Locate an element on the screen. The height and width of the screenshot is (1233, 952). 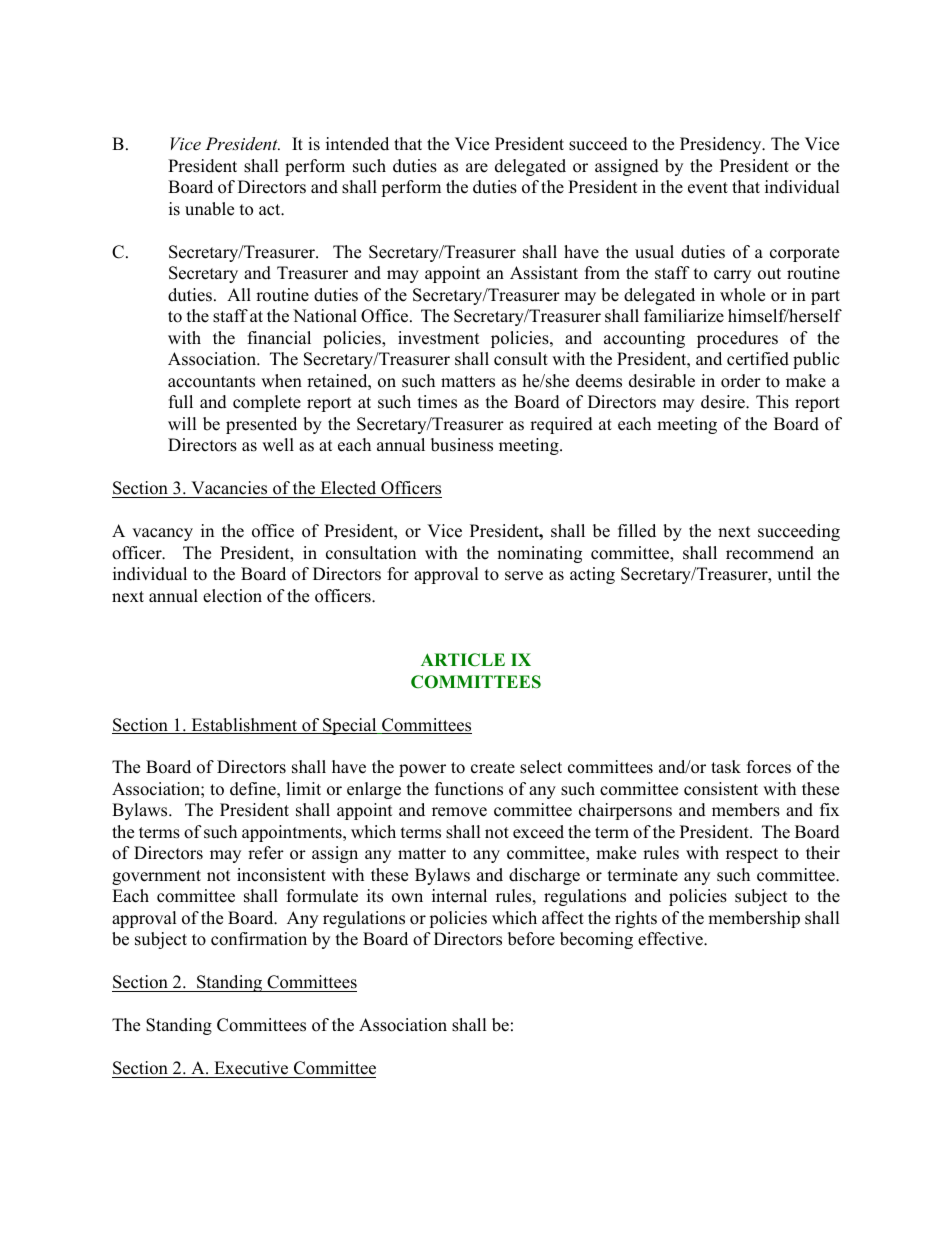
are is located at coordinates (477, 168).
